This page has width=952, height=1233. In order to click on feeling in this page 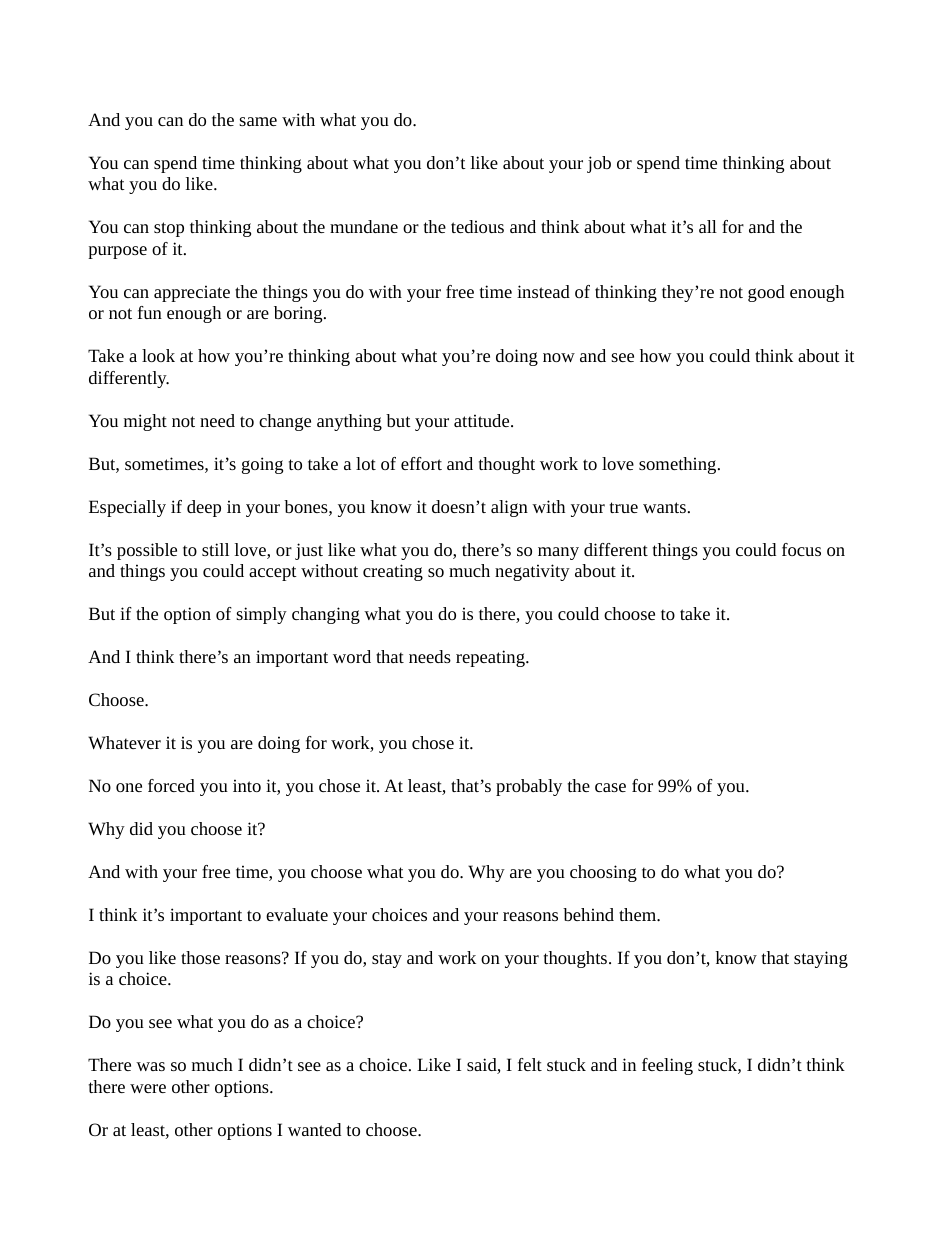, I will do `click(667, 1066)`.
